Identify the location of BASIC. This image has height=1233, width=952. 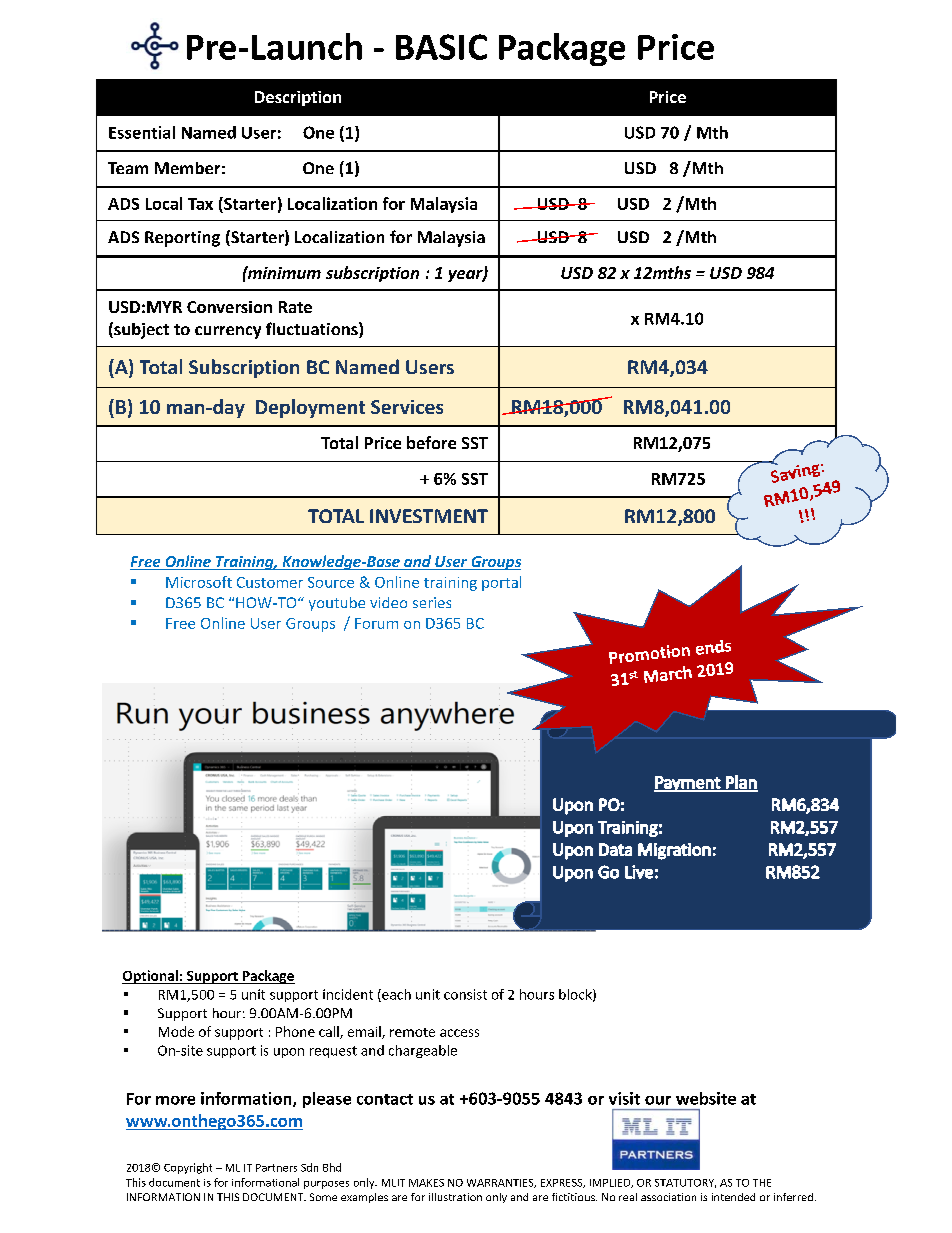
(441, 47).
